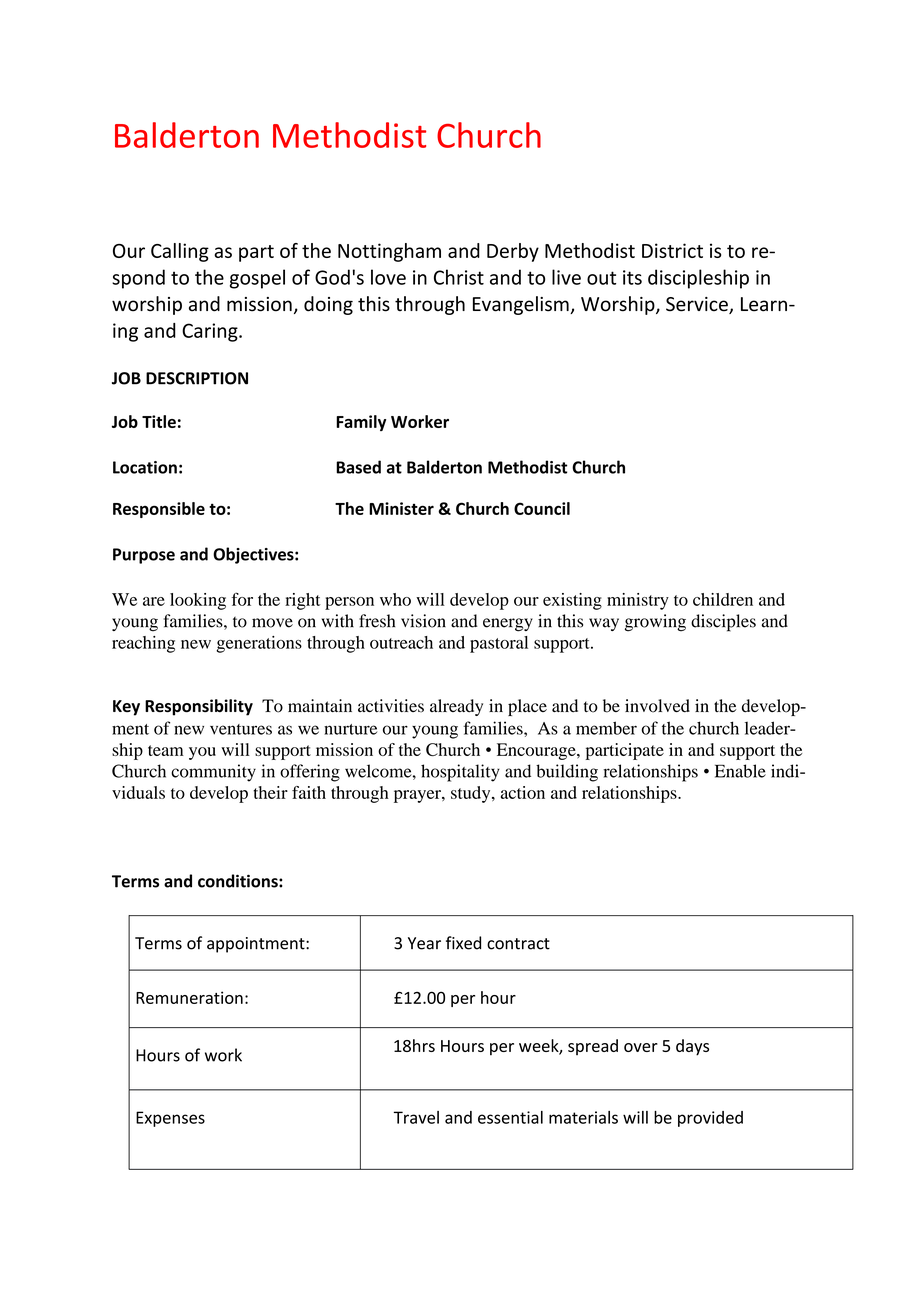 The width and height of the screenshot is (924, 1309). Describe the element at coordinates (180, 252) in the screenshot. I see `Calling` at that location.
